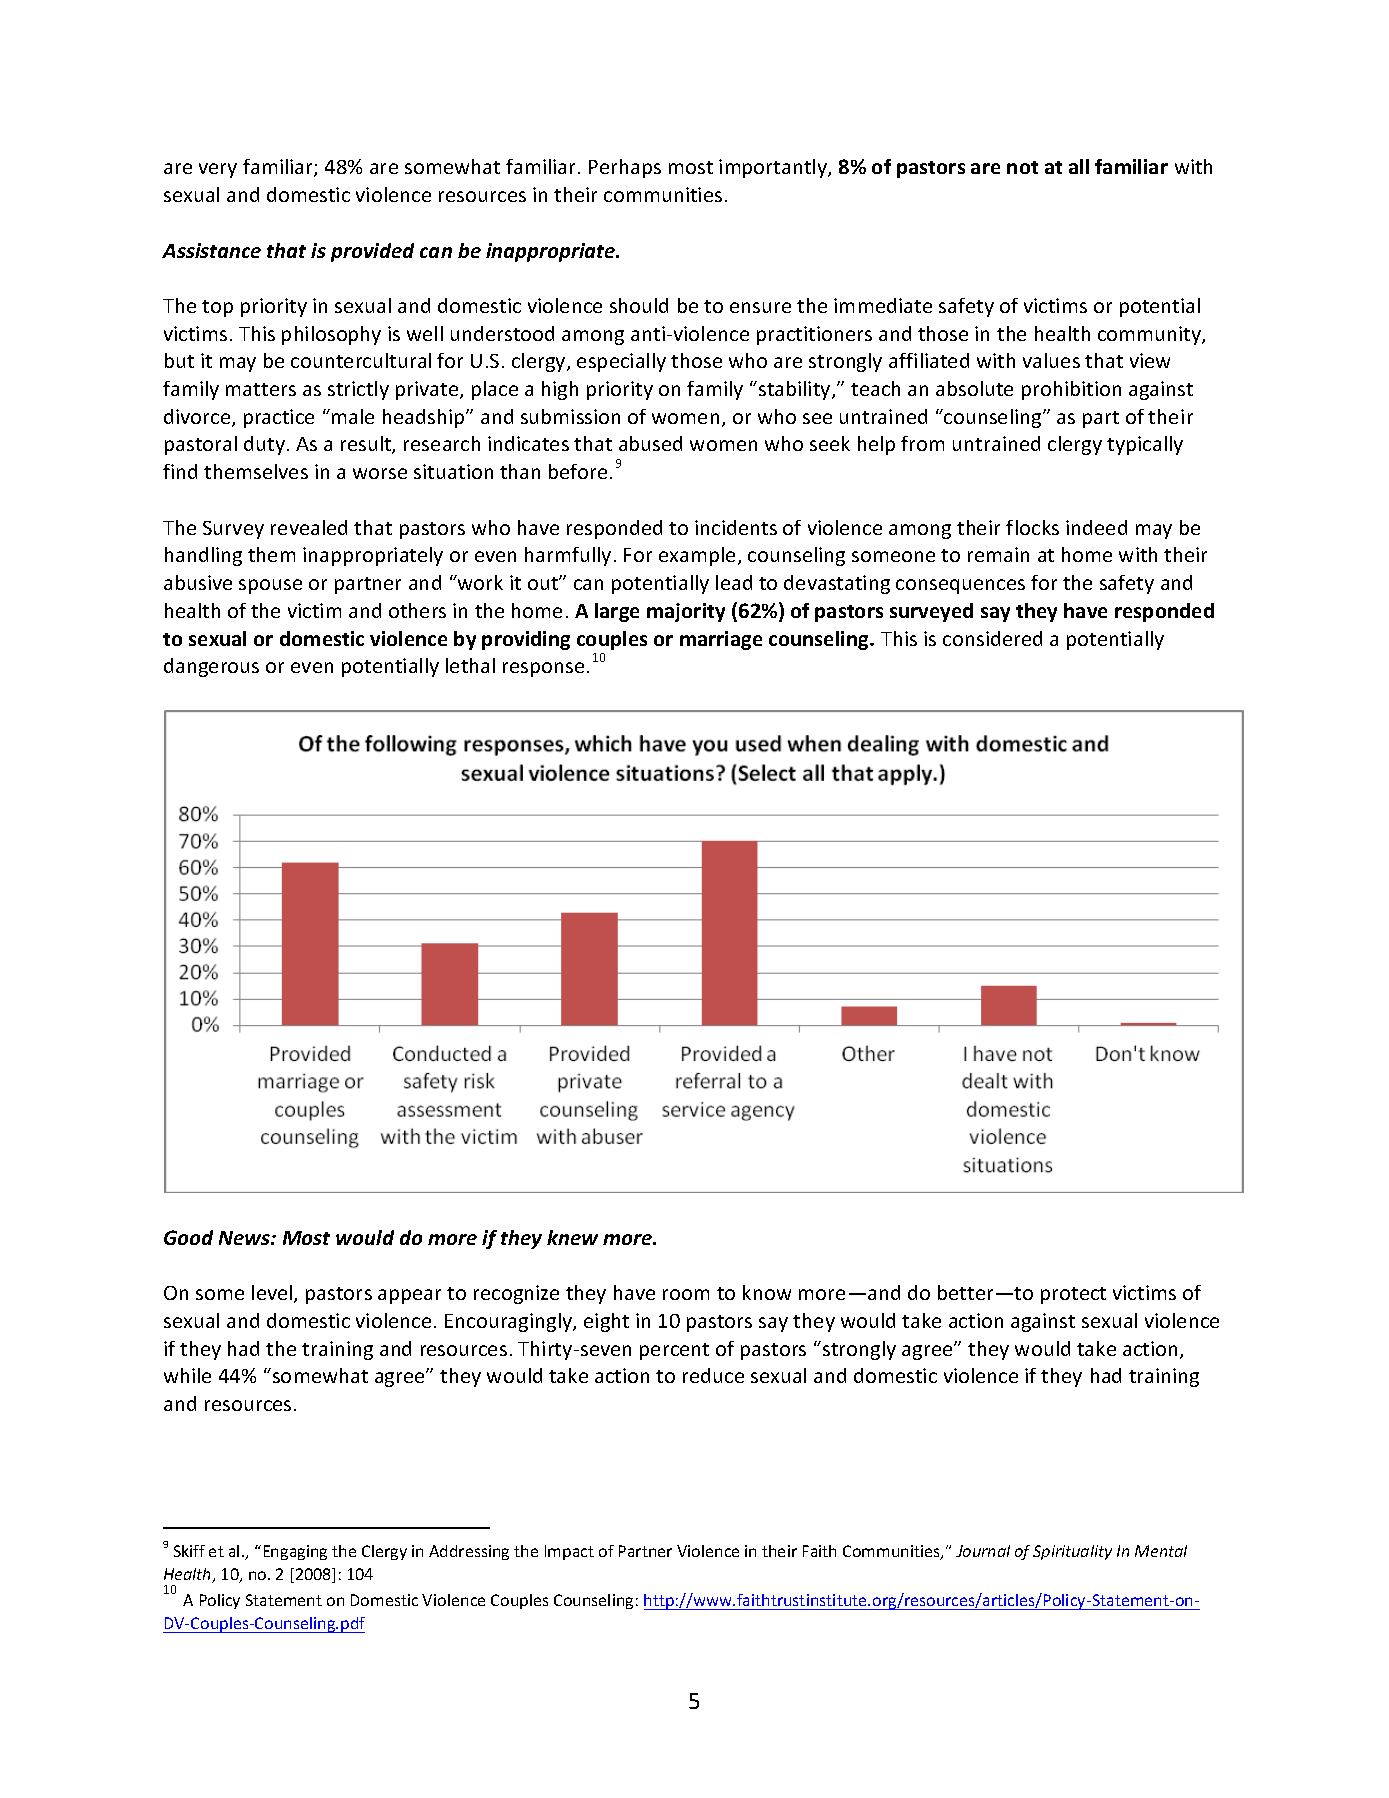 Image resolution: width=1389 pixels, height=1798 pixels. I want to click on Engaging, so click(295, 1552).
